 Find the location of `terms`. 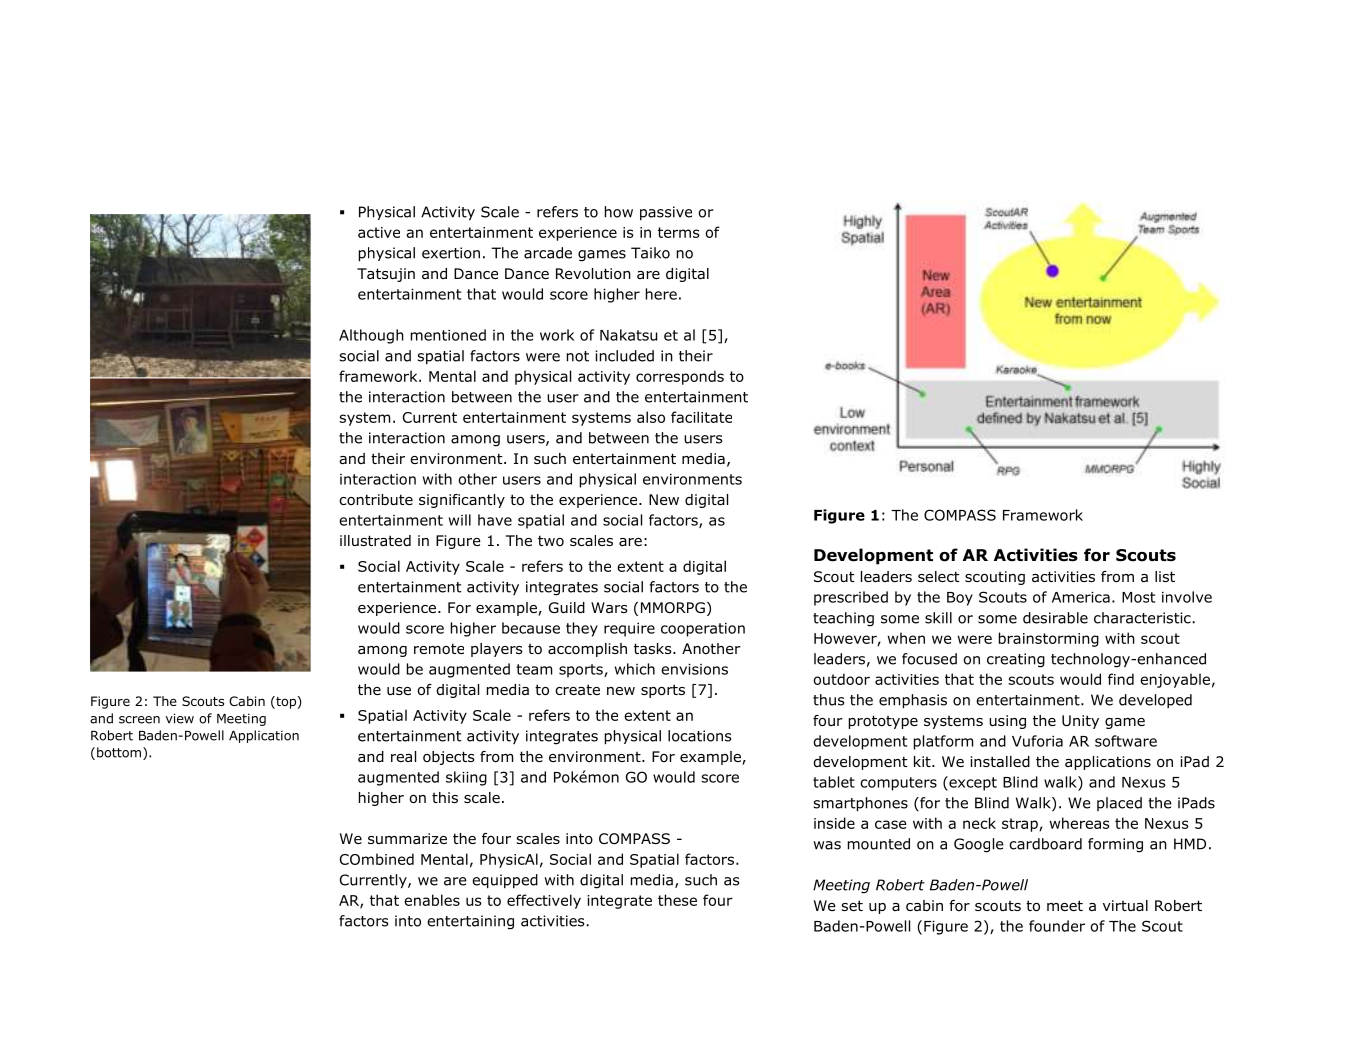

terms is located at coordinates (679, 232).
